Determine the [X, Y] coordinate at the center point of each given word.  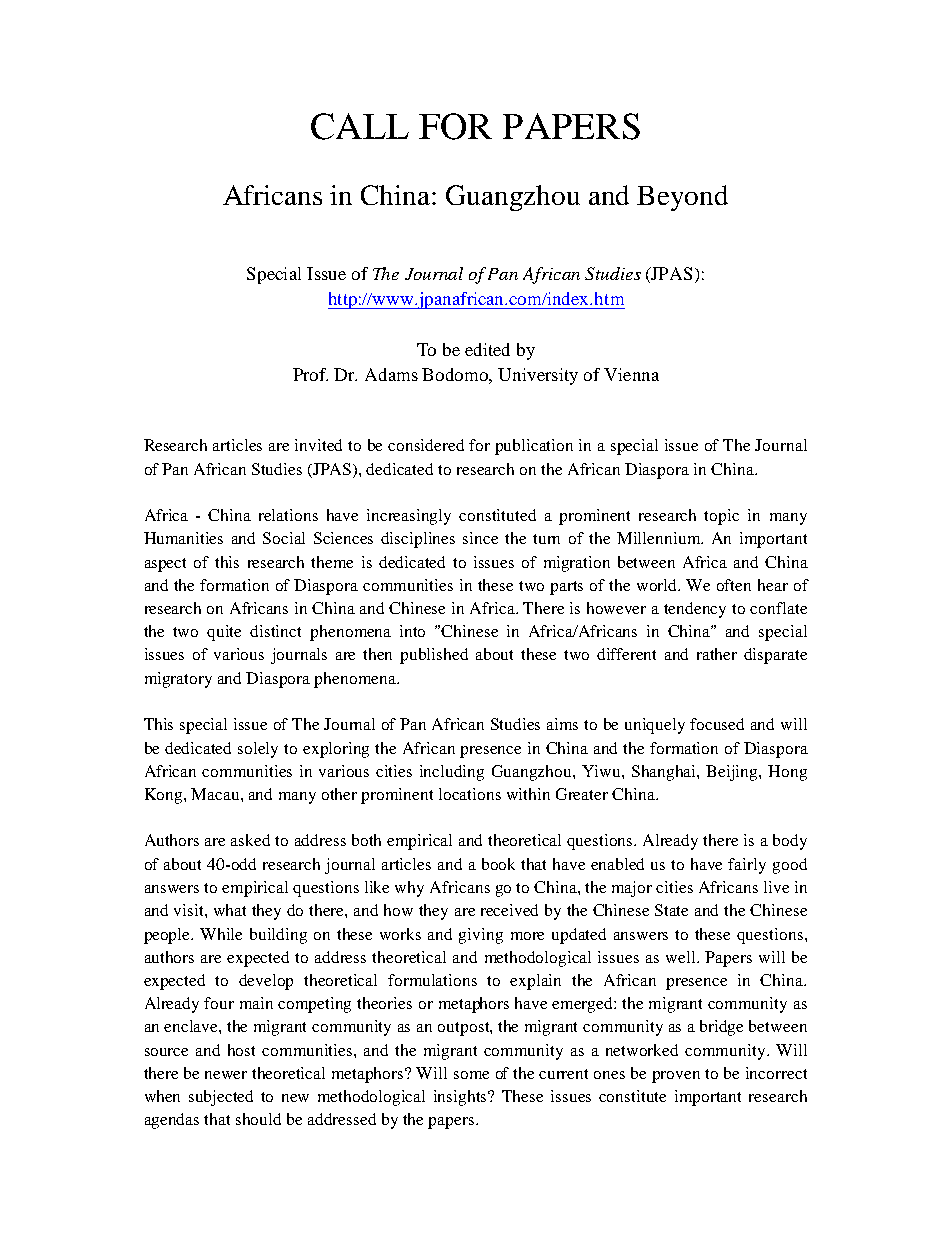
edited [487, 349]
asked [250, 840]
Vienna [631, 374]
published [434, 656]
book [498, 864]
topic [721, 517]
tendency [695, 610]
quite [224, 633]
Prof [310, 374]
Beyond [682, 198]
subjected [221, 1098]
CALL [360, 126]
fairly [747, 866]
